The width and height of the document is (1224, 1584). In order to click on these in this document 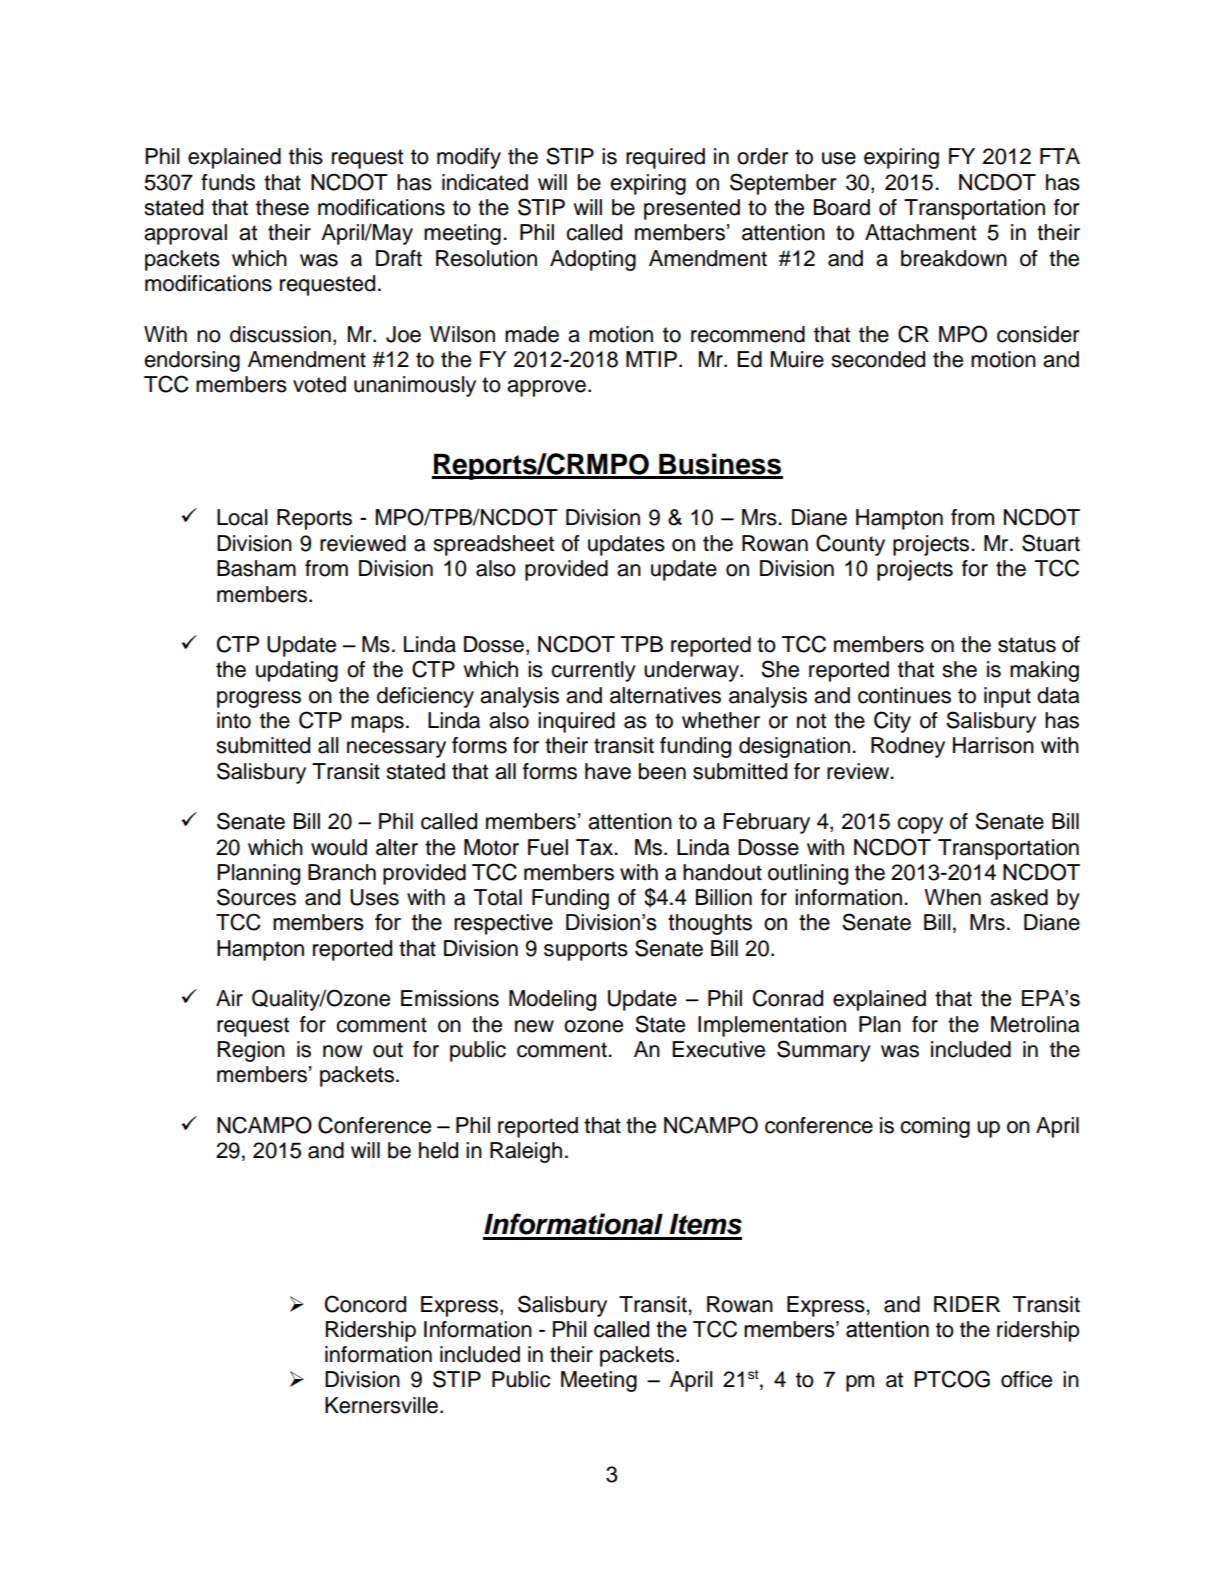, I will do `click(282, 207)`.
